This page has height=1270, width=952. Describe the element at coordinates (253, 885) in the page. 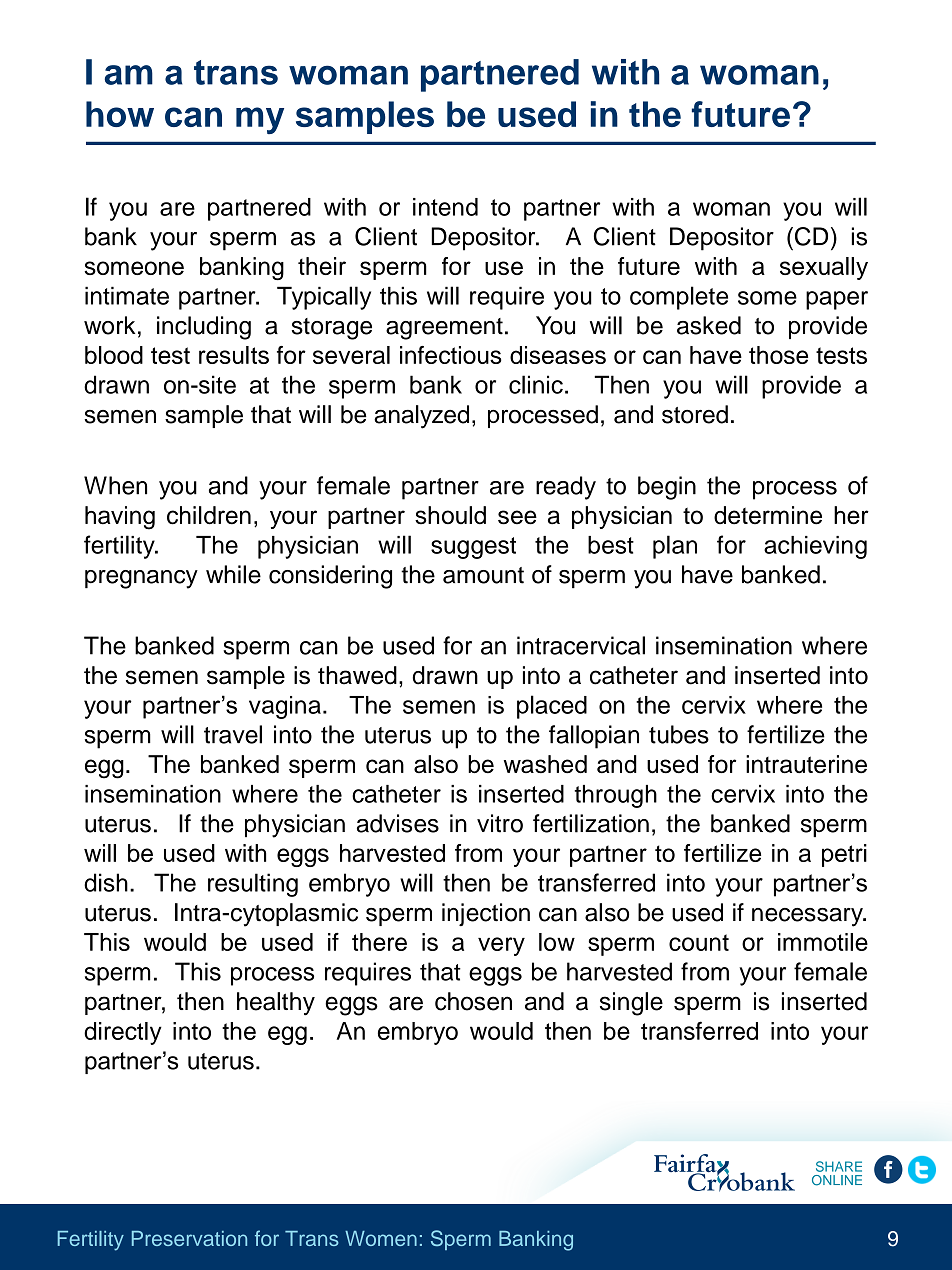

I see `resulting` at that location.
